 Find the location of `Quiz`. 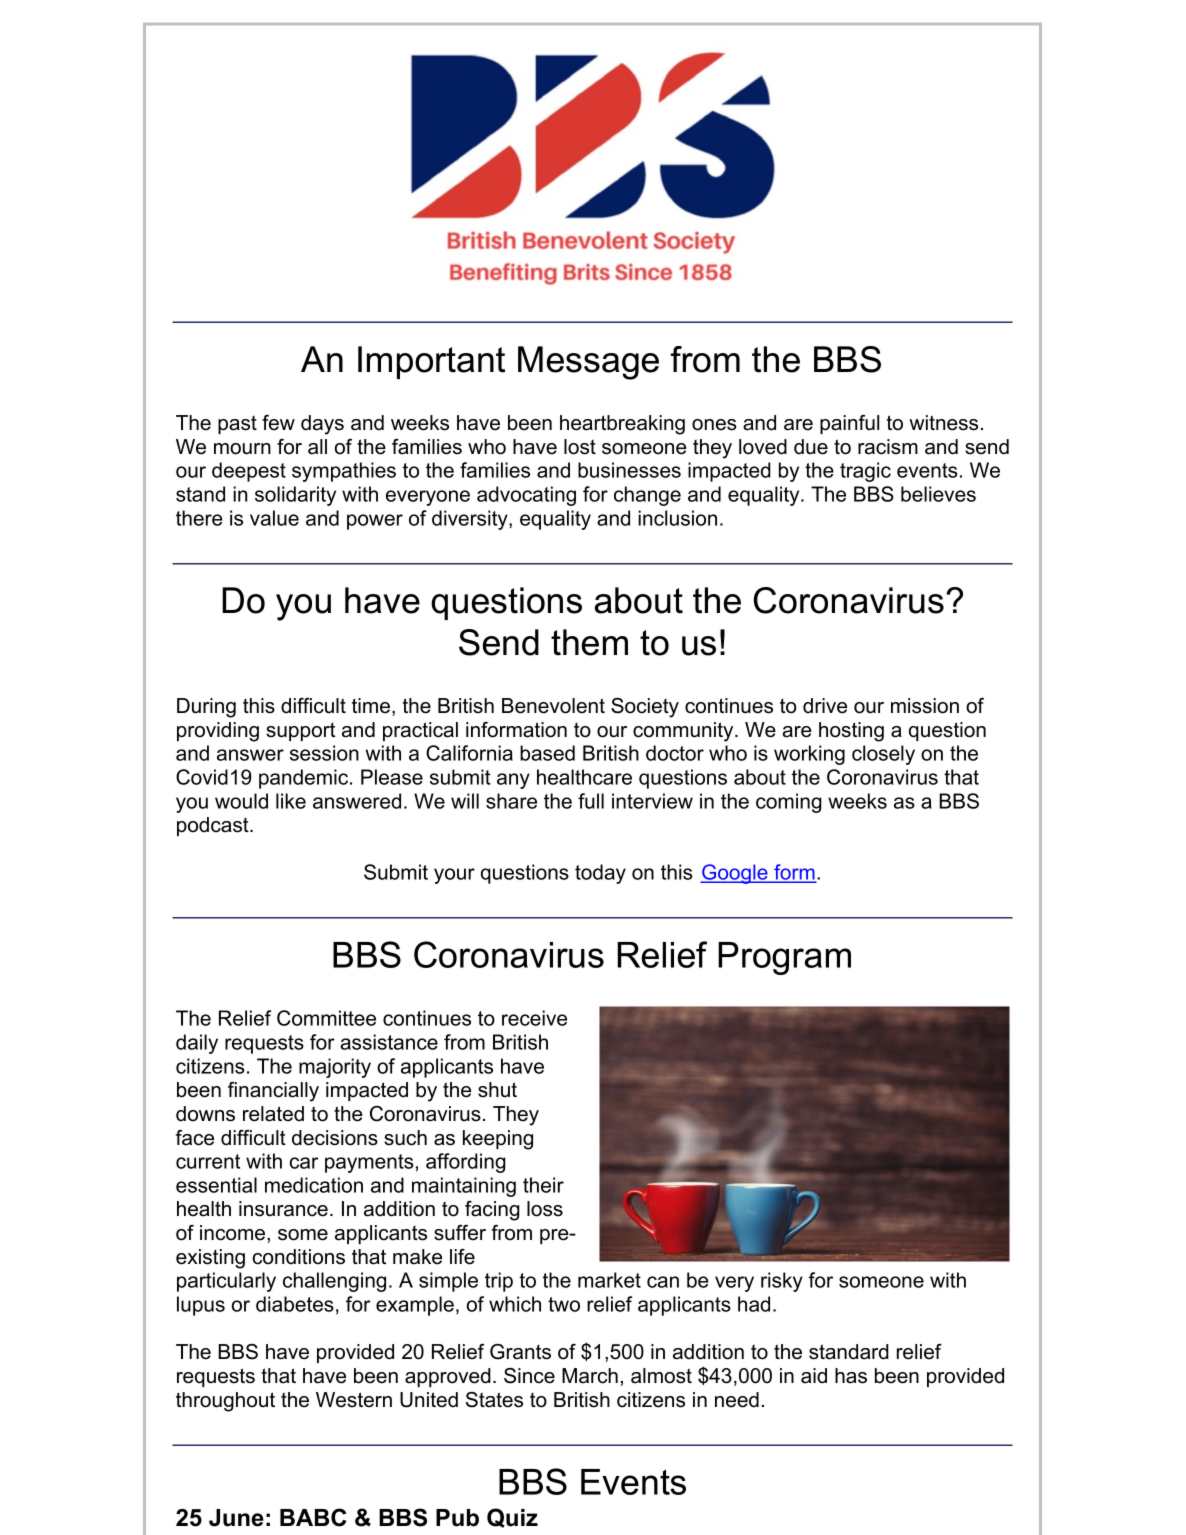

Quiz is located at coordinates (512, 1518).
